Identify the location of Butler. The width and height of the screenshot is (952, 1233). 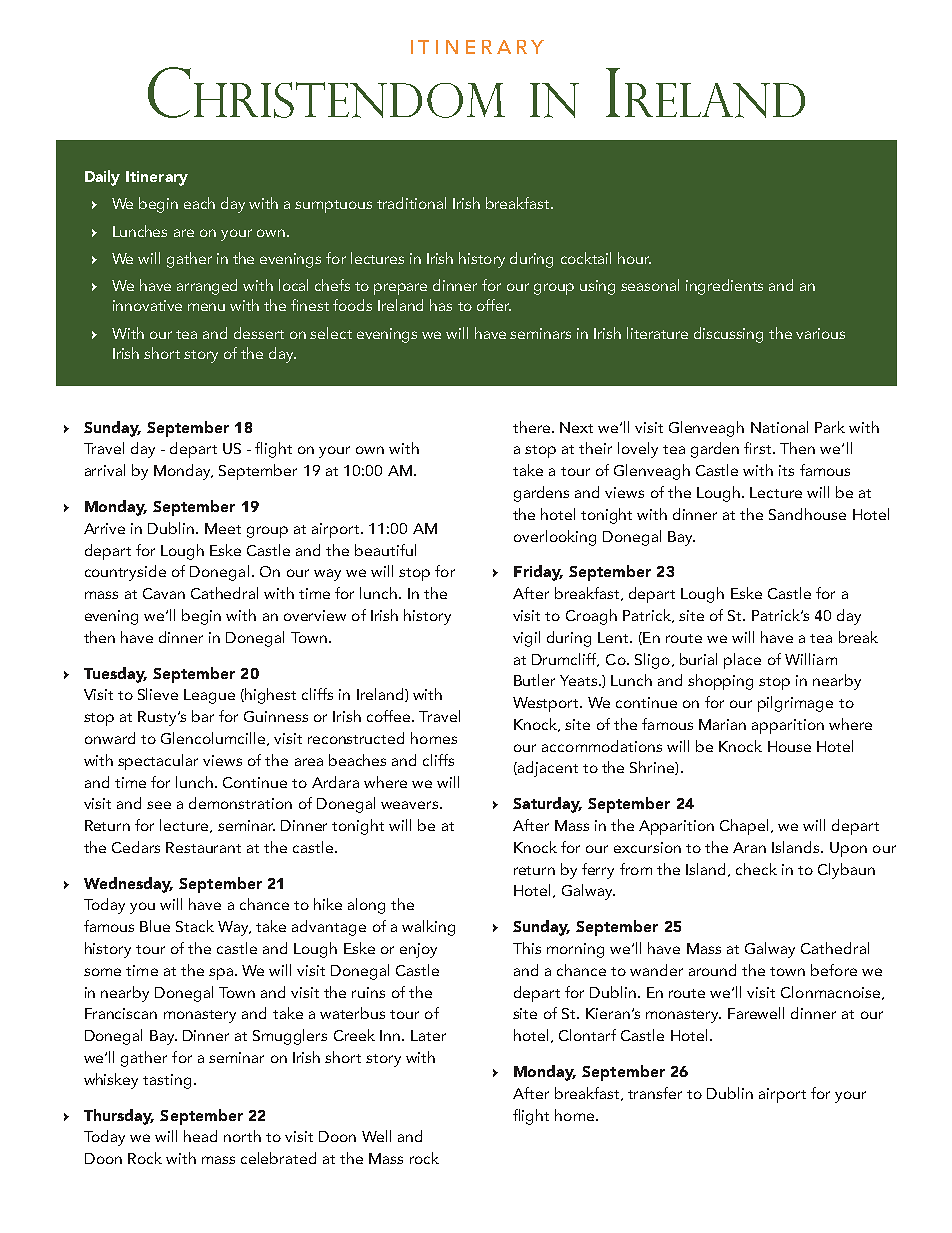
(534, 680).
